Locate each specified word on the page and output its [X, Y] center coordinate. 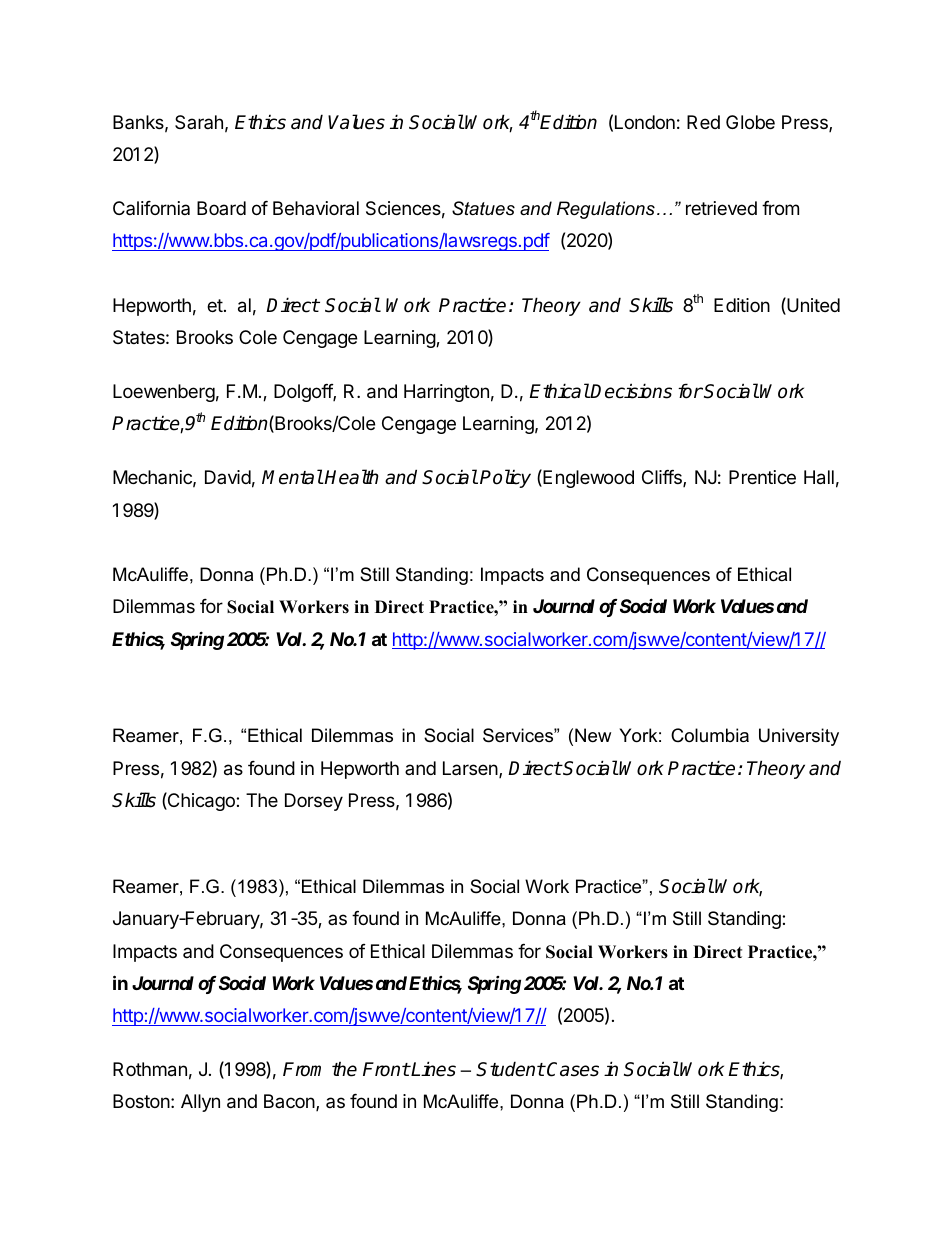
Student [510, 1069]
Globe [750, 122]
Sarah [199, 122]
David [228, 477]
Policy [505, 478]
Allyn [200, 1103]
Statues [483, 208]
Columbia [710, 735]
